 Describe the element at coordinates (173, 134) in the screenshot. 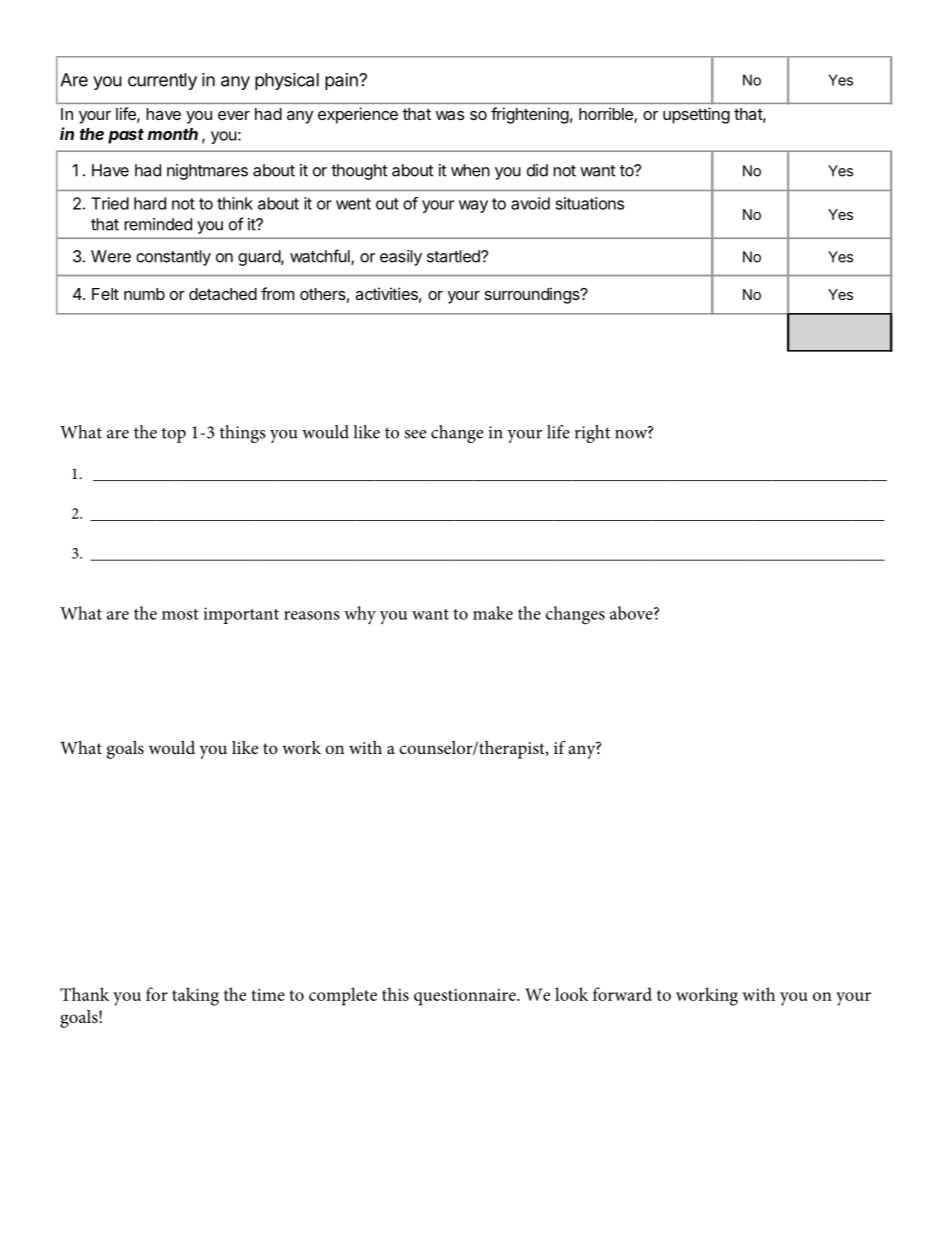

I see `month` at that location.
